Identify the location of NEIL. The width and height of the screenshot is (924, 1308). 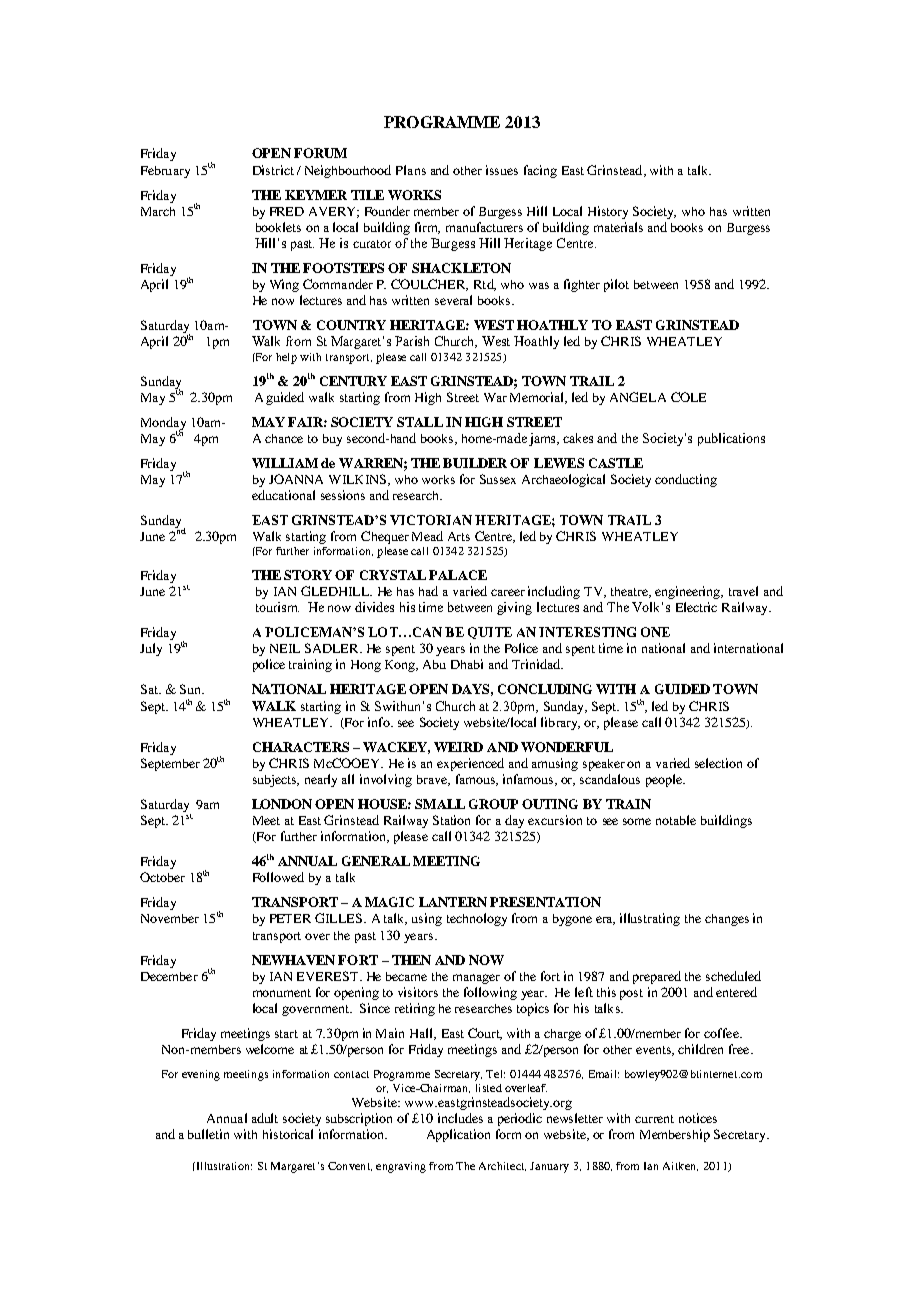
(285, 648).
